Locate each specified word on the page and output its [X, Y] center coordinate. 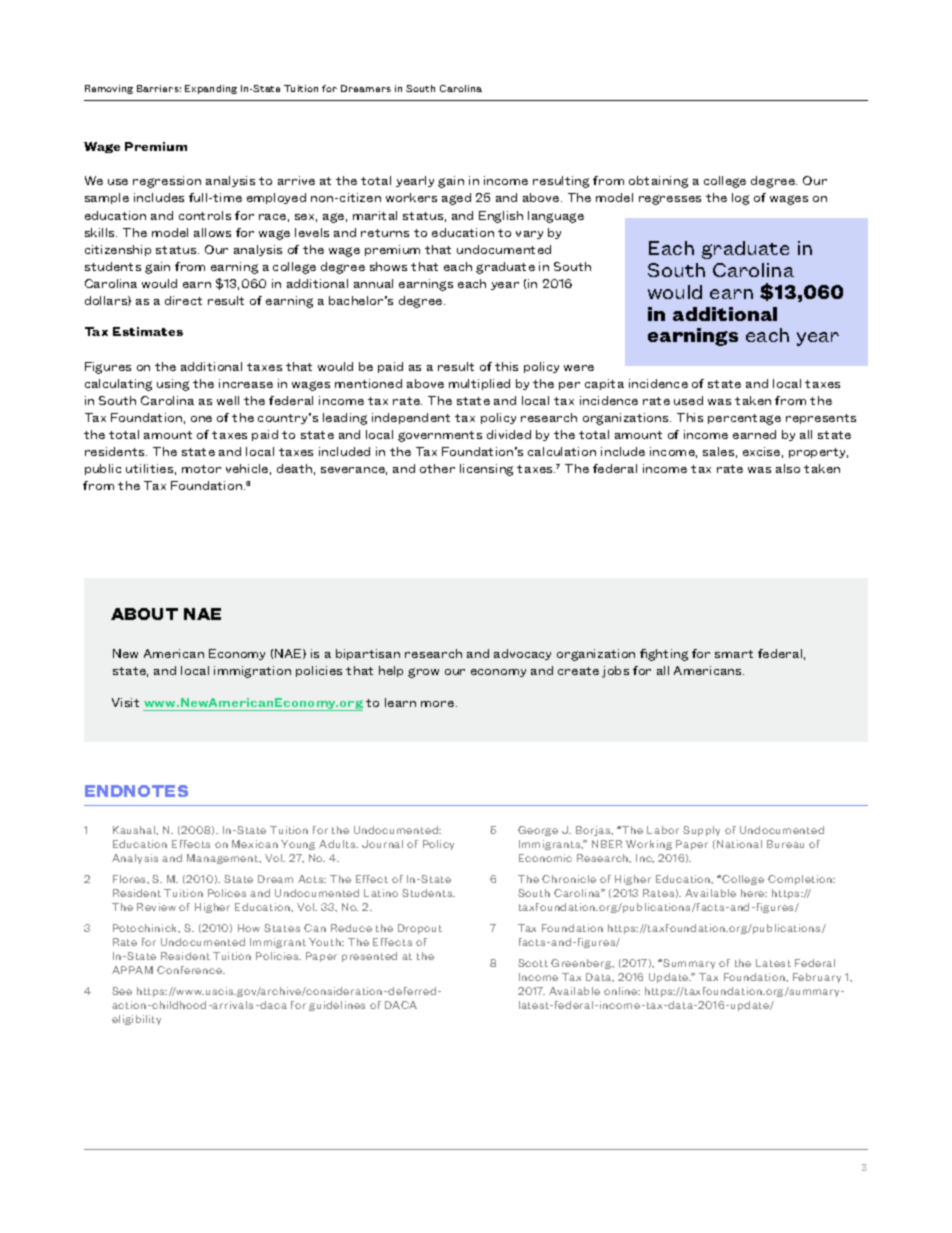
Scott [533, 963]
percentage [744, 419]
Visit [125, 702]
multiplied [479, 384]
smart [734, 654]
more [439, 704]
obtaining [658, 182]
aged [456, 199]
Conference [191, 970]
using [173, 385]
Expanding [211, 89]
